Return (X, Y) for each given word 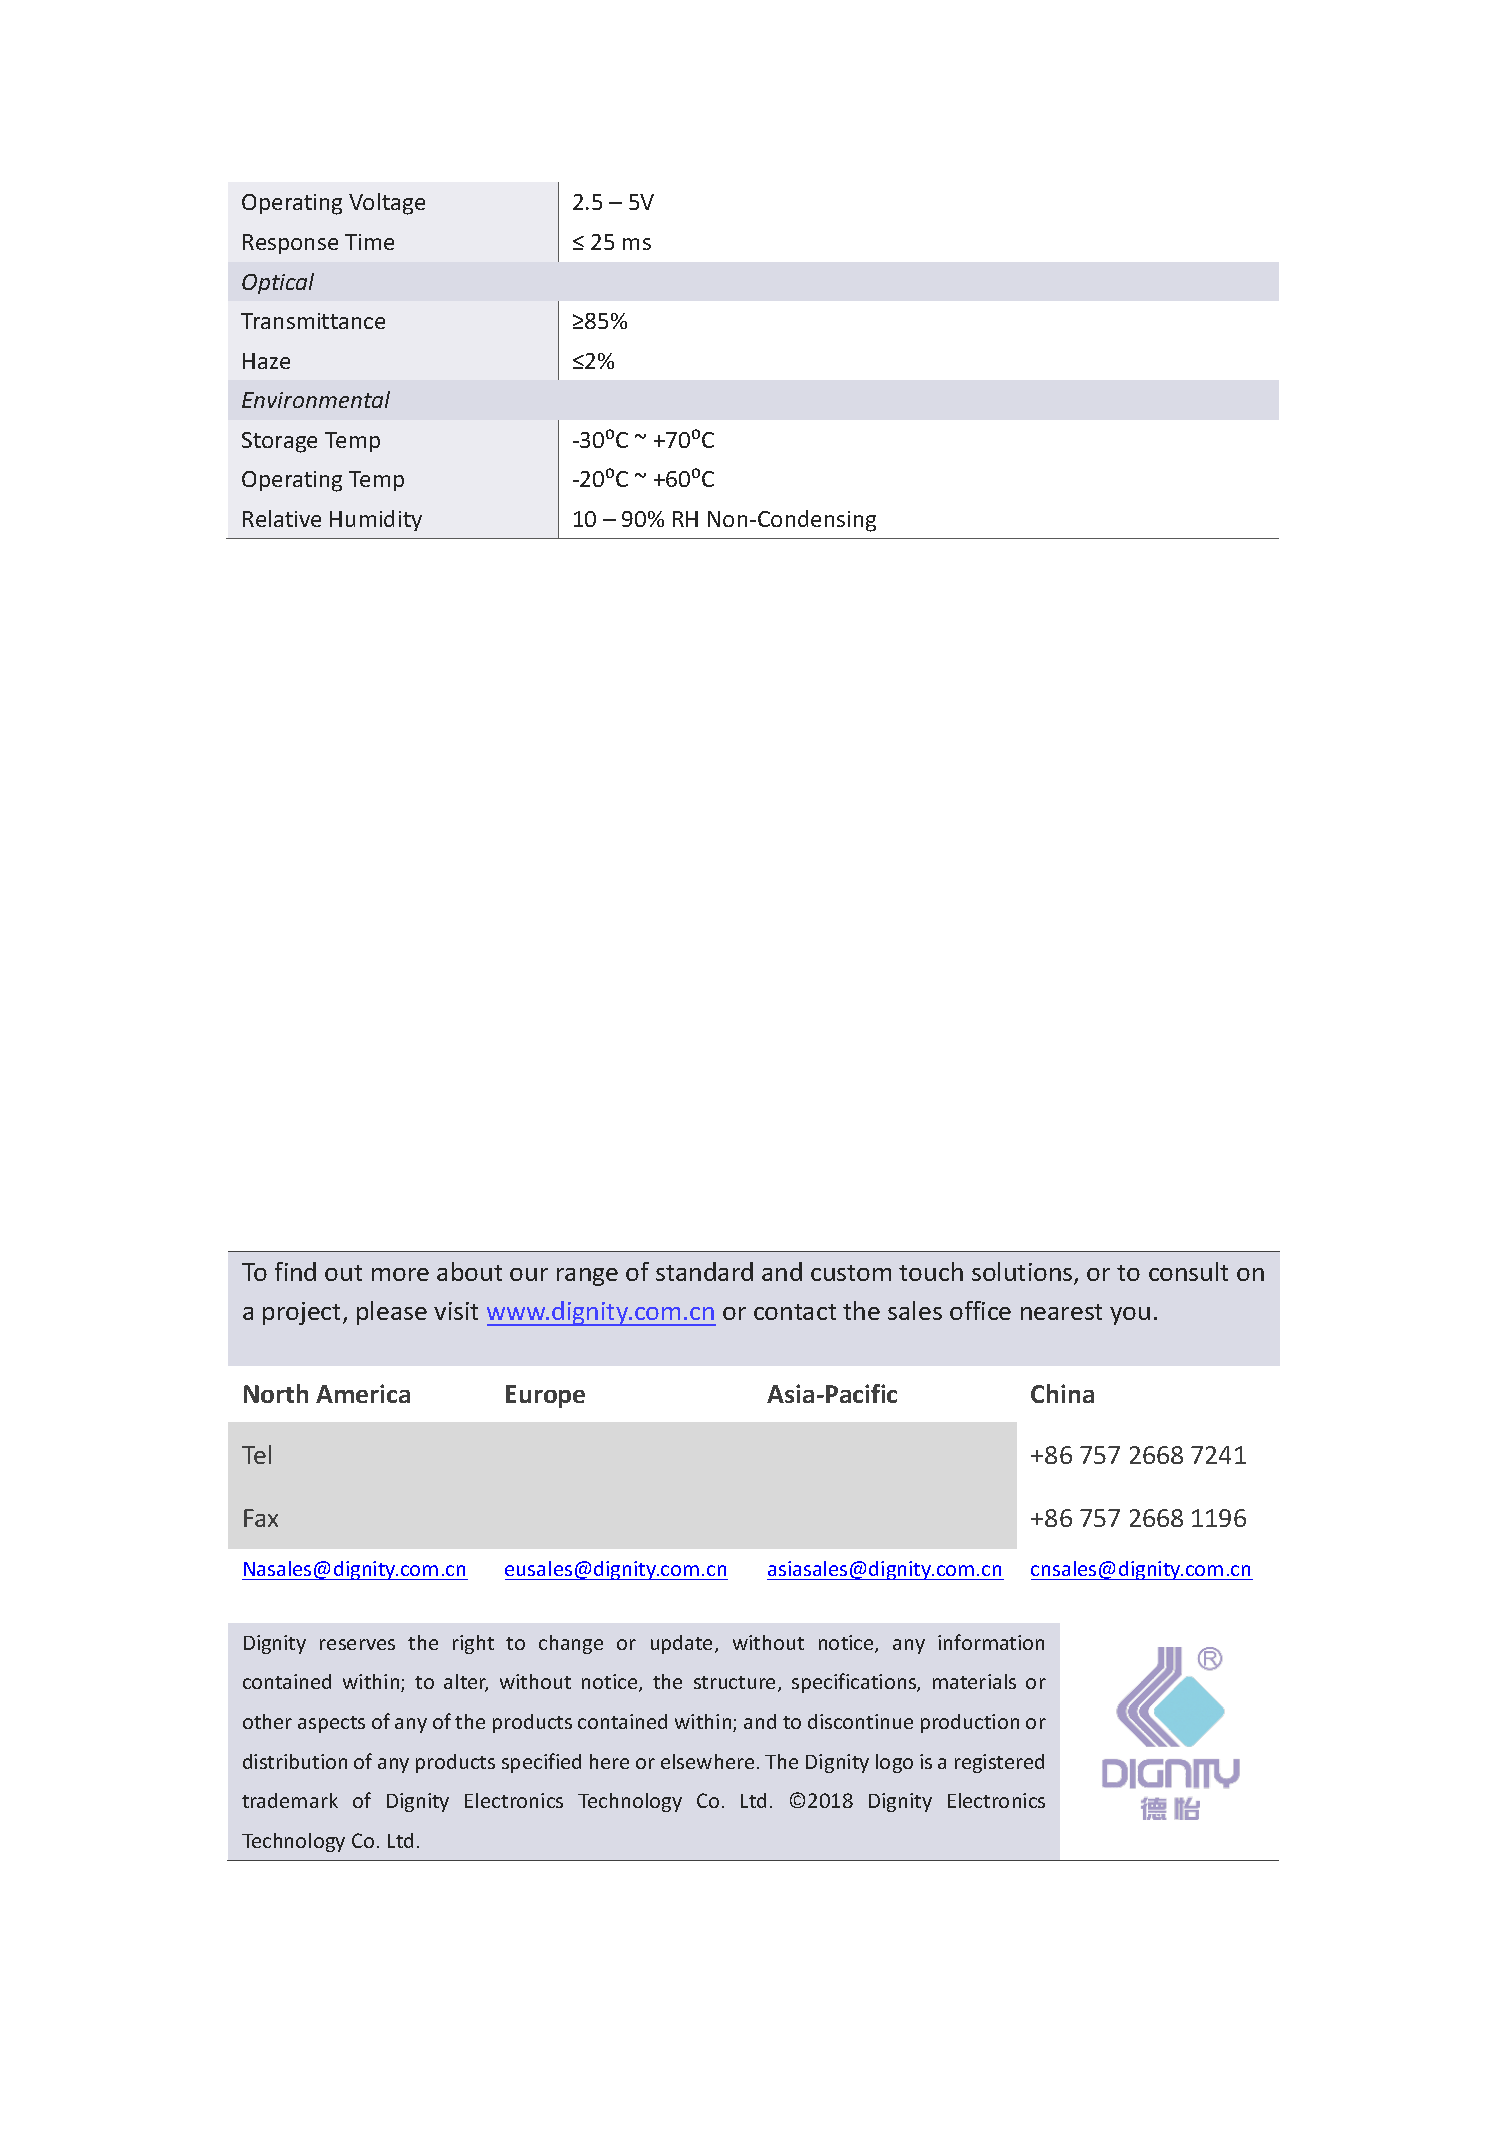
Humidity (376, 520)
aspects (331, 1724)
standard (704, 1271)
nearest (1061, 1312)
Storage (279, 442)
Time (369, 242)
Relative (282, 518)
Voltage (387, 204)
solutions (1023, 1273)
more (400, 1274)
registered (999, 1763)
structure (736, 1684)
